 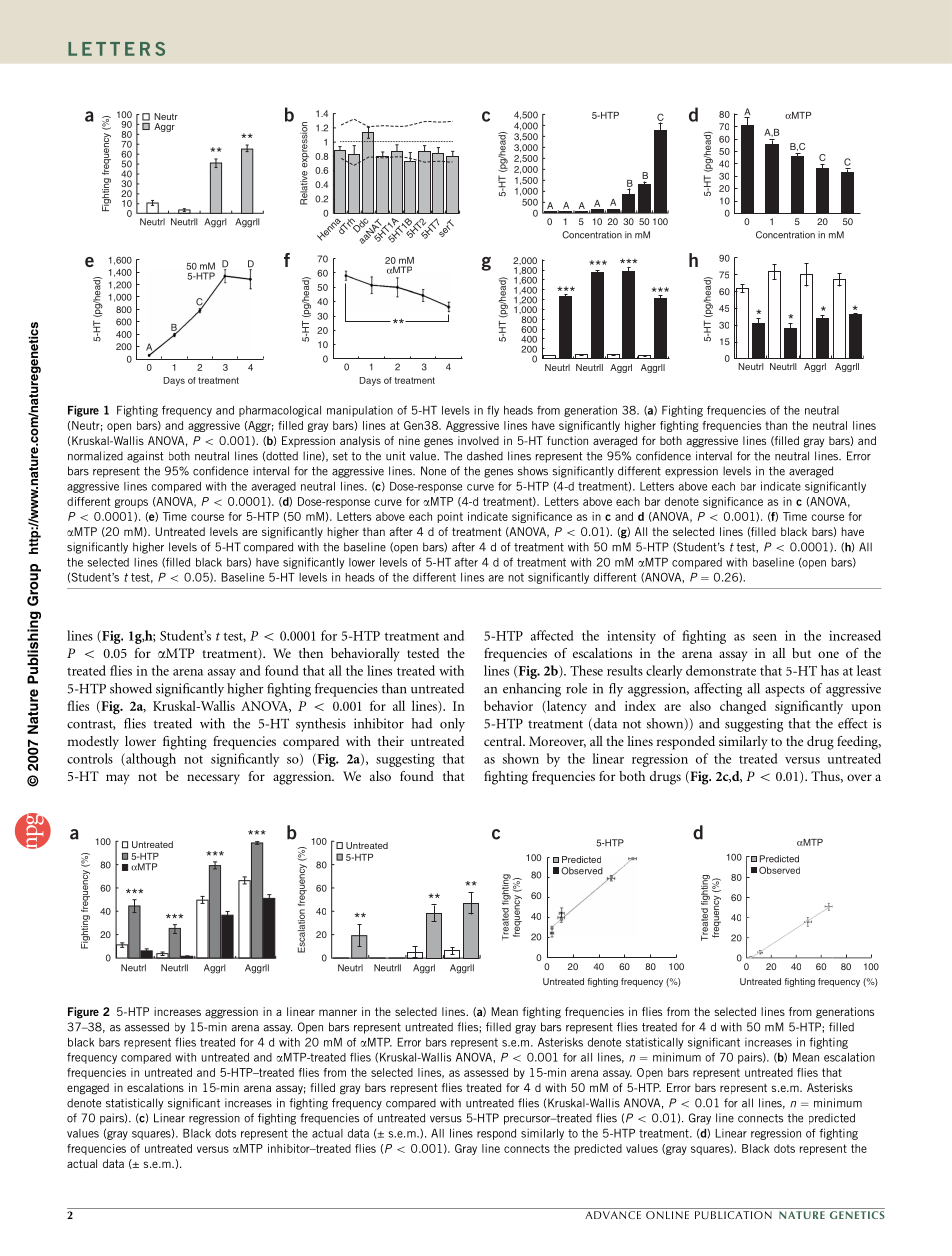 What do you see at coordinates (145, 457) in the image?
I see `against` at bounding box center [145, 457].
